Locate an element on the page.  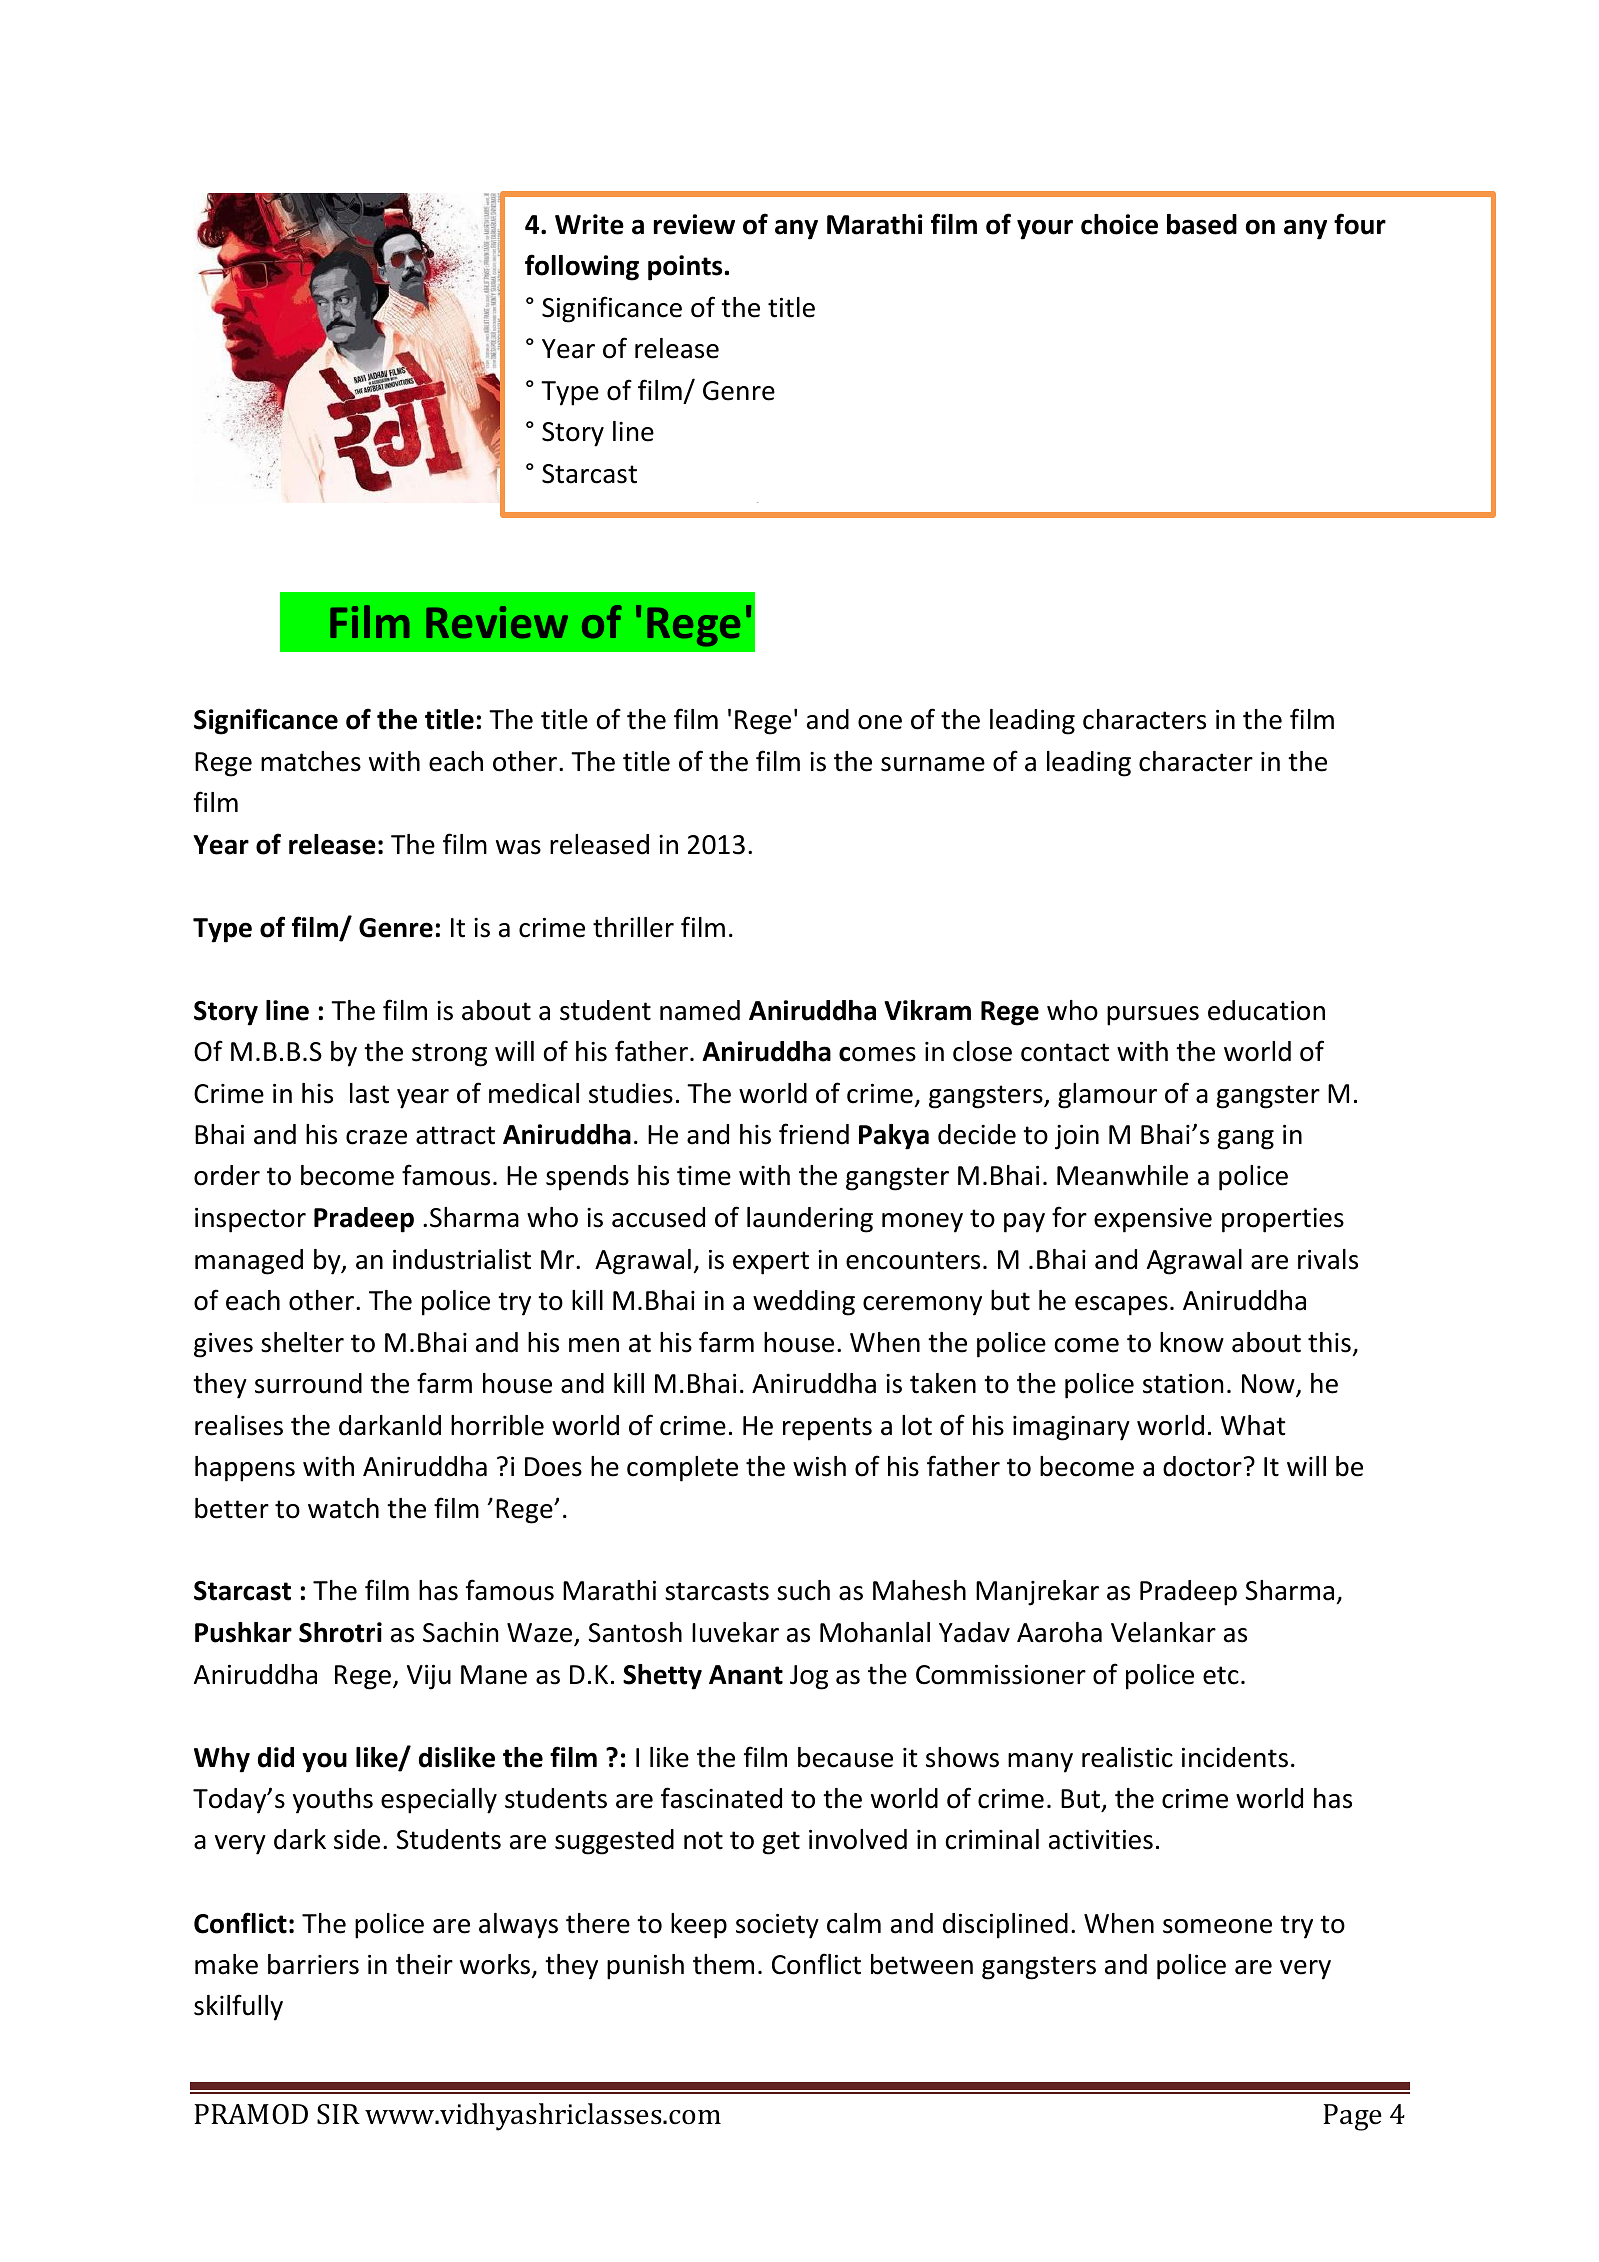
friend is located at coordinates (814, 1134).
